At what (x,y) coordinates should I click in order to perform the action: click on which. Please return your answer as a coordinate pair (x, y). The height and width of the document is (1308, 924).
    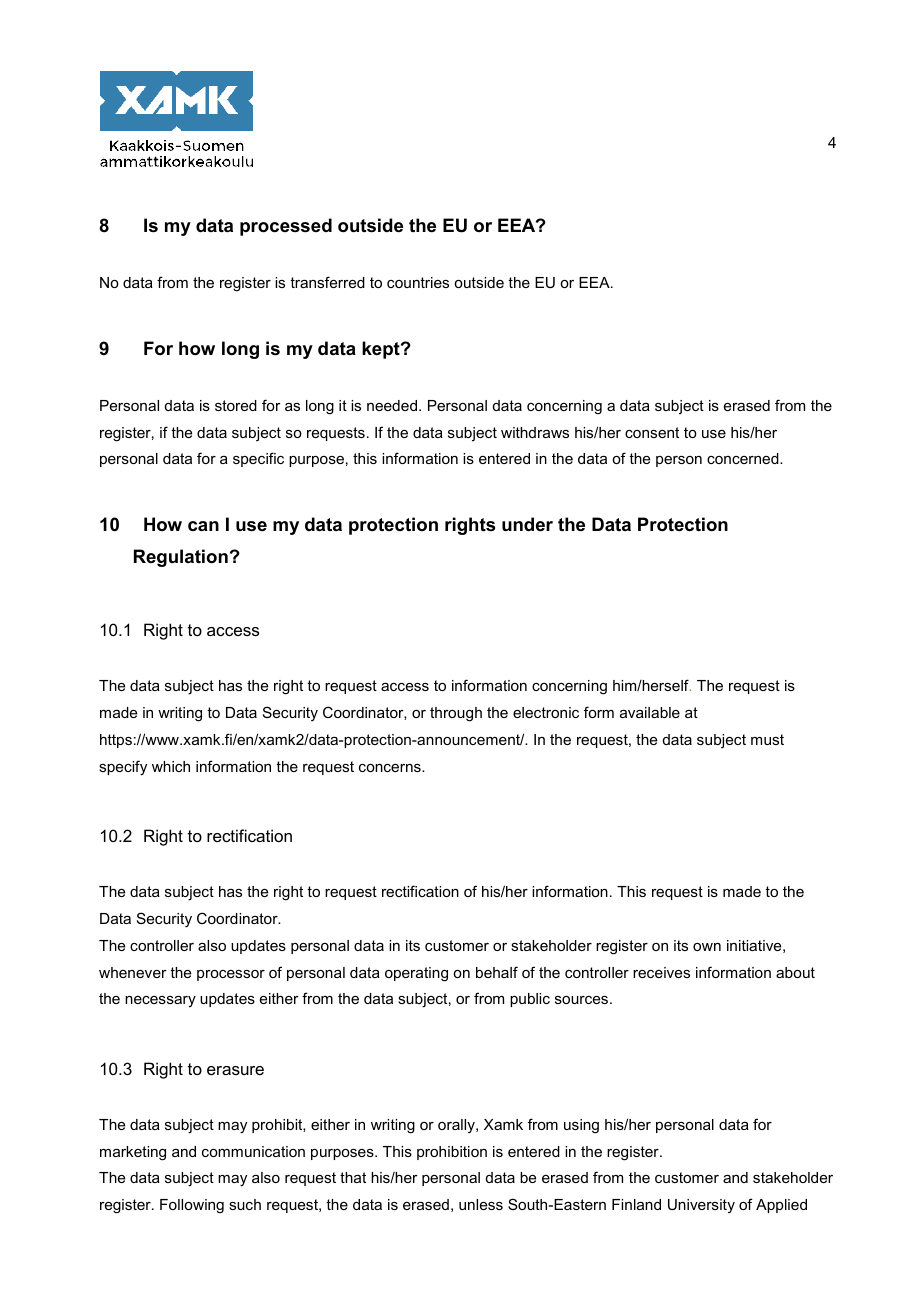
    Looking at the image, I should click on (171, 766).
